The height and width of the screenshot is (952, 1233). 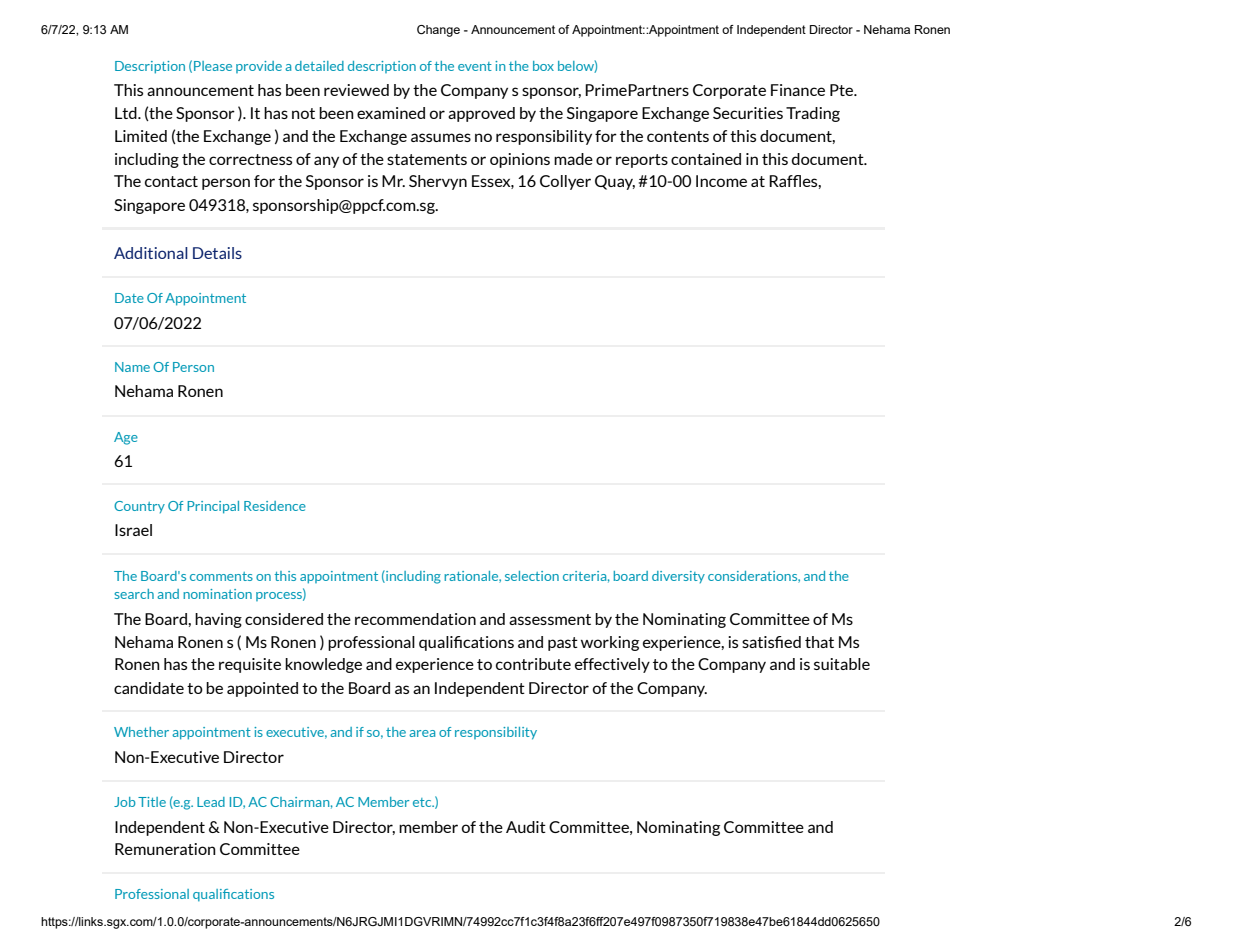 I want to click on Finance, so click(x=798, y=90).
